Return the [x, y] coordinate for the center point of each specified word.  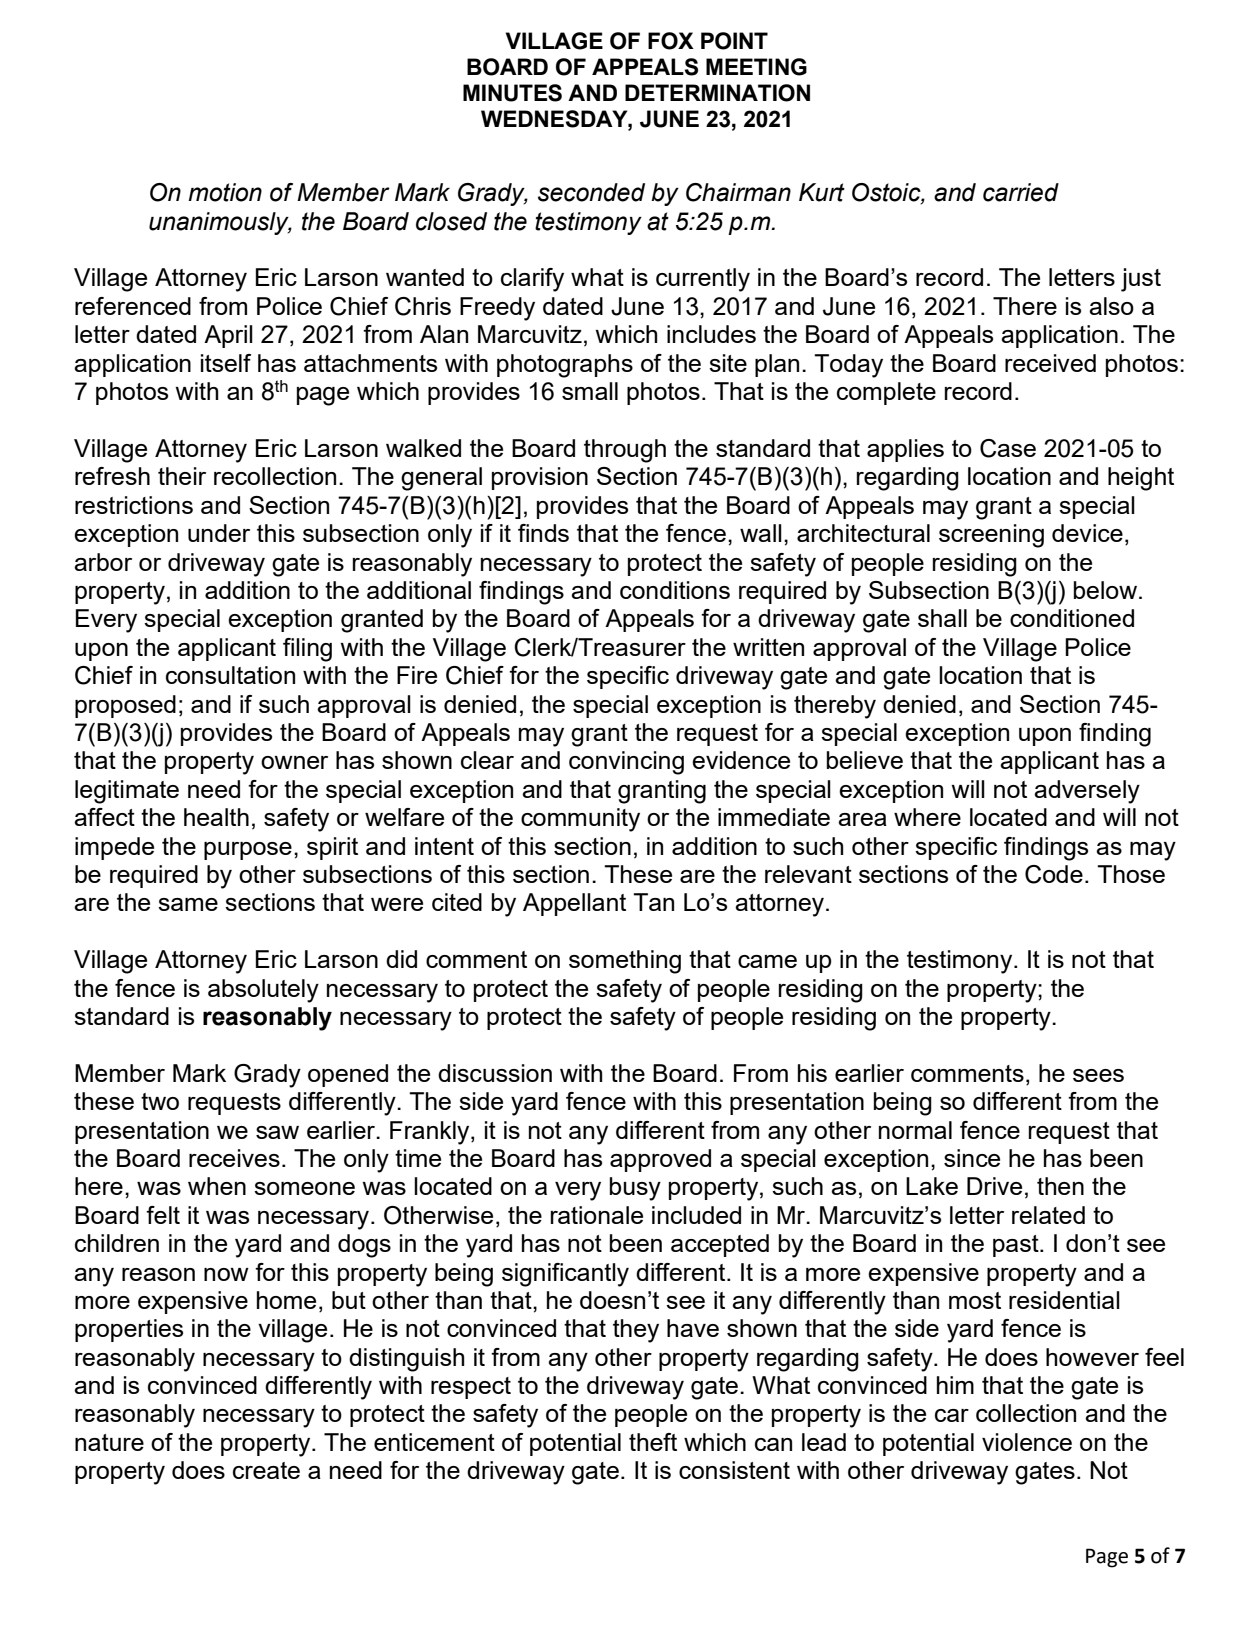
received [1050, 363]
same [188, 904]
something [625, 962]
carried [1021, 192]
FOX [671, 41]
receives [234, 1158]
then [1060, 1186]
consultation [230, 675]
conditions [675, 590]
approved [660, 1160]
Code [1054, 874]
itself [226, 363]
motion [225, 192]
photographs [565, 366]
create [266, 1470]
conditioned [1072, 618]
